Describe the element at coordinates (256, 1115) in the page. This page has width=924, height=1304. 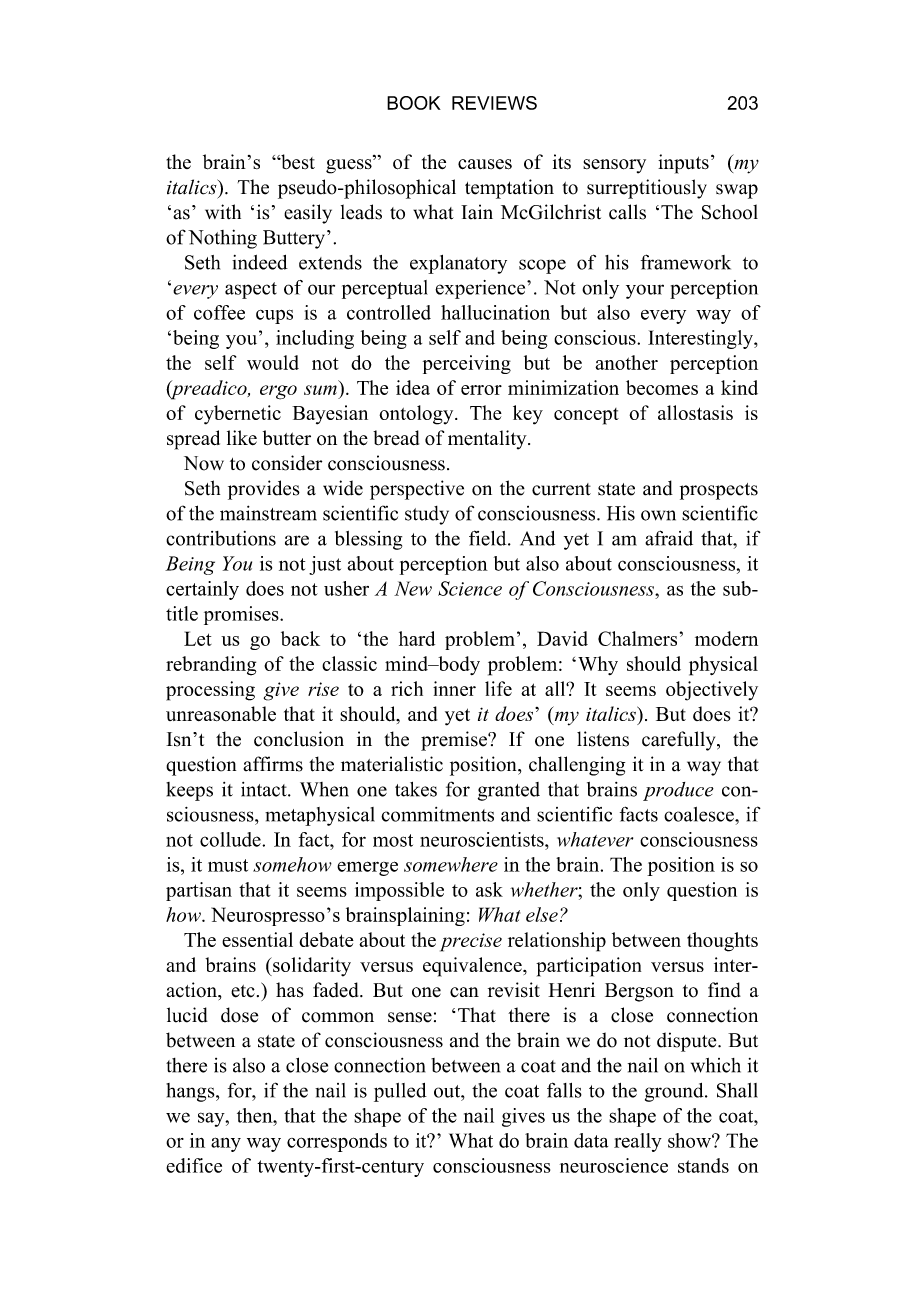
I see `then` at that location.
